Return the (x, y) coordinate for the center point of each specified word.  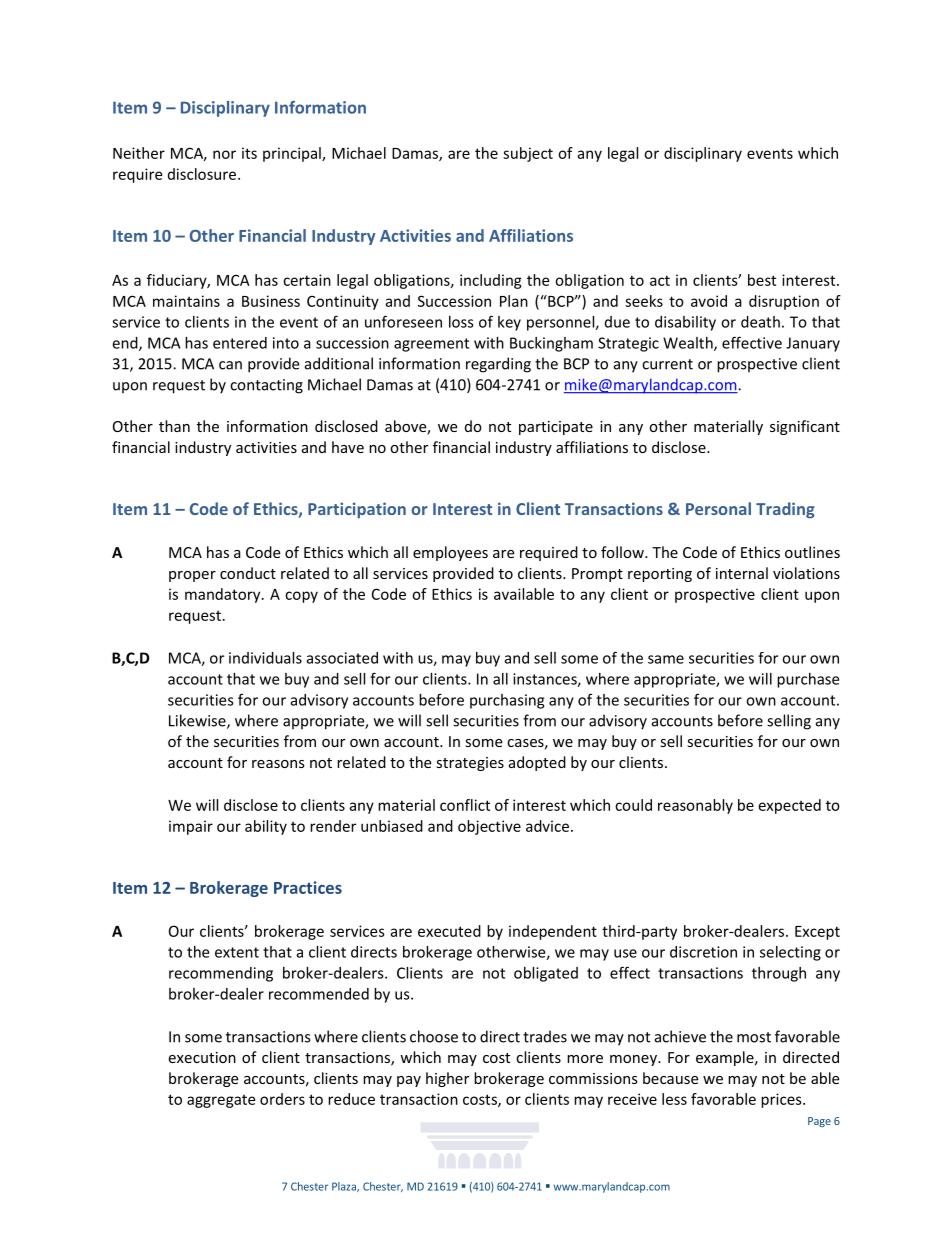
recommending (221, 974)
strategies (470, 764)
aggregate (221, 1101)
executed (449, 931)
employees (450, 553)
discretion (703, 952)
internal (742, 573)
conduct (248, 573)
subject (528, 154)
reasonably (695, 806)
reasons (278, 764)
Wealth (689, 344)
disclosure (203, 174)
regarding (498, 365)
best (762, 280)
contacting (266, 386)
